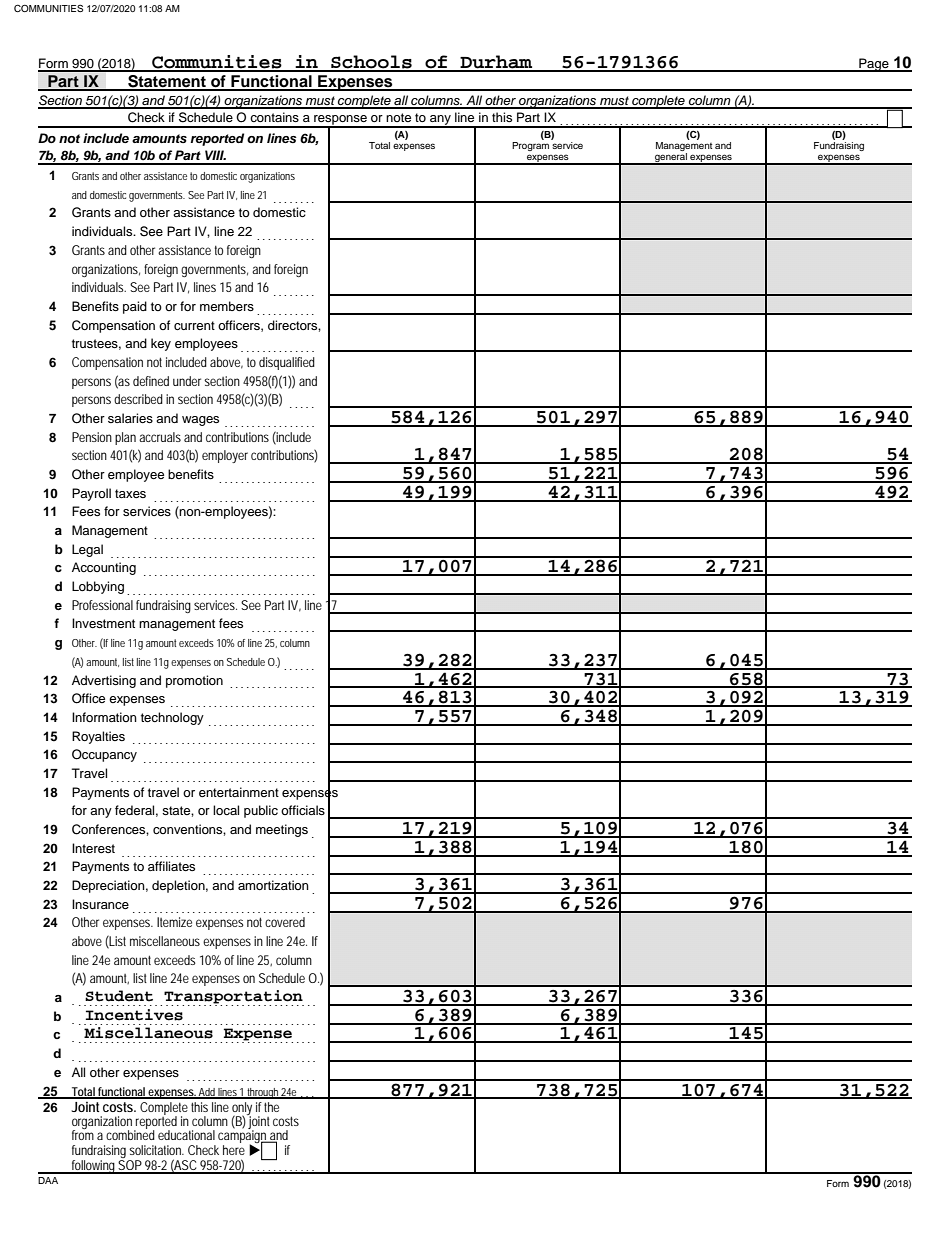  I want to click on Page, so click(874, 65).
